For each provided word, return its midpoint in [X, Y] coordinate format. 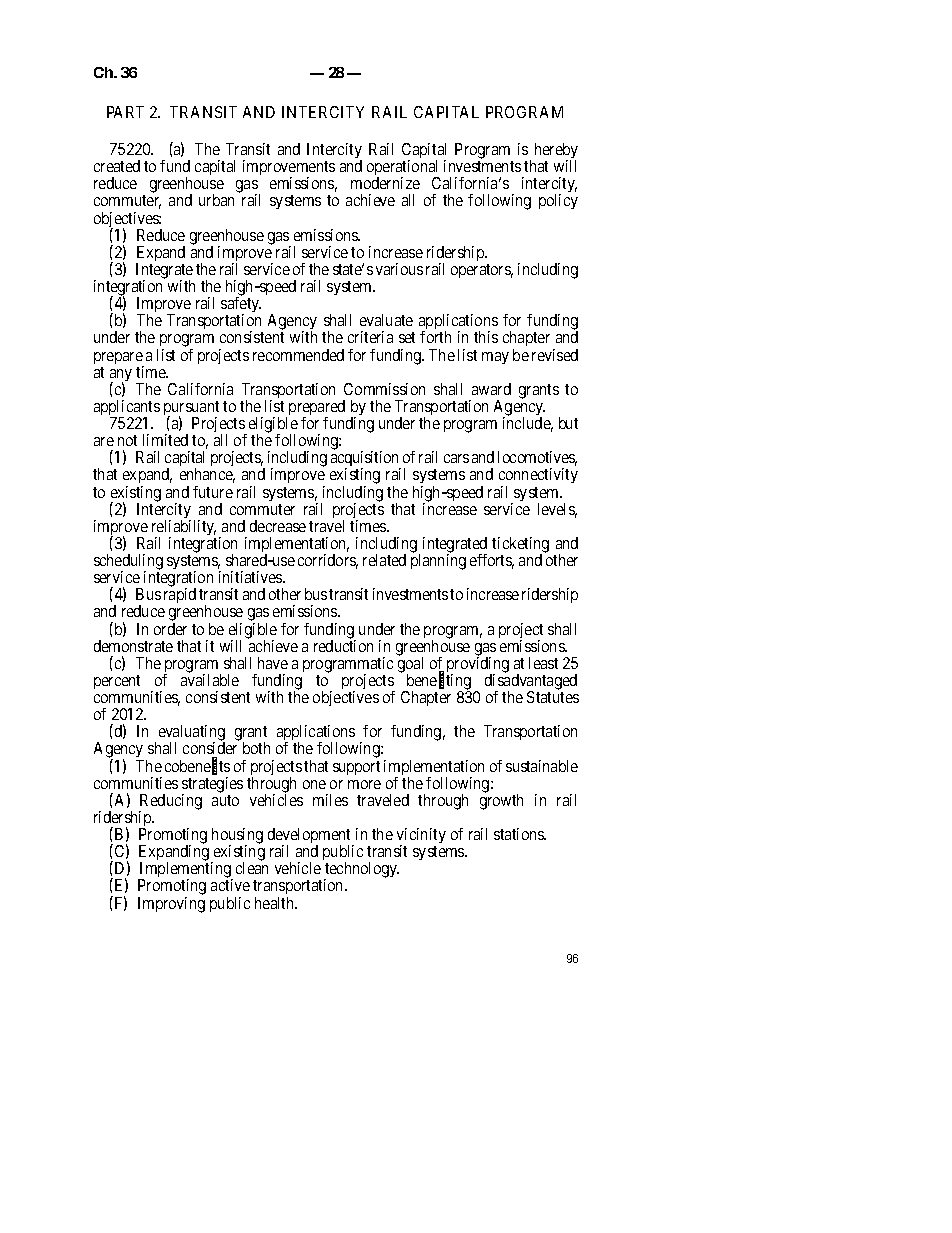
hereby [556, 152]
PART [125, 112]
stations [520, 834]
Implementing [185, 871]
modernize [385, 183]
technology [361, 871]
